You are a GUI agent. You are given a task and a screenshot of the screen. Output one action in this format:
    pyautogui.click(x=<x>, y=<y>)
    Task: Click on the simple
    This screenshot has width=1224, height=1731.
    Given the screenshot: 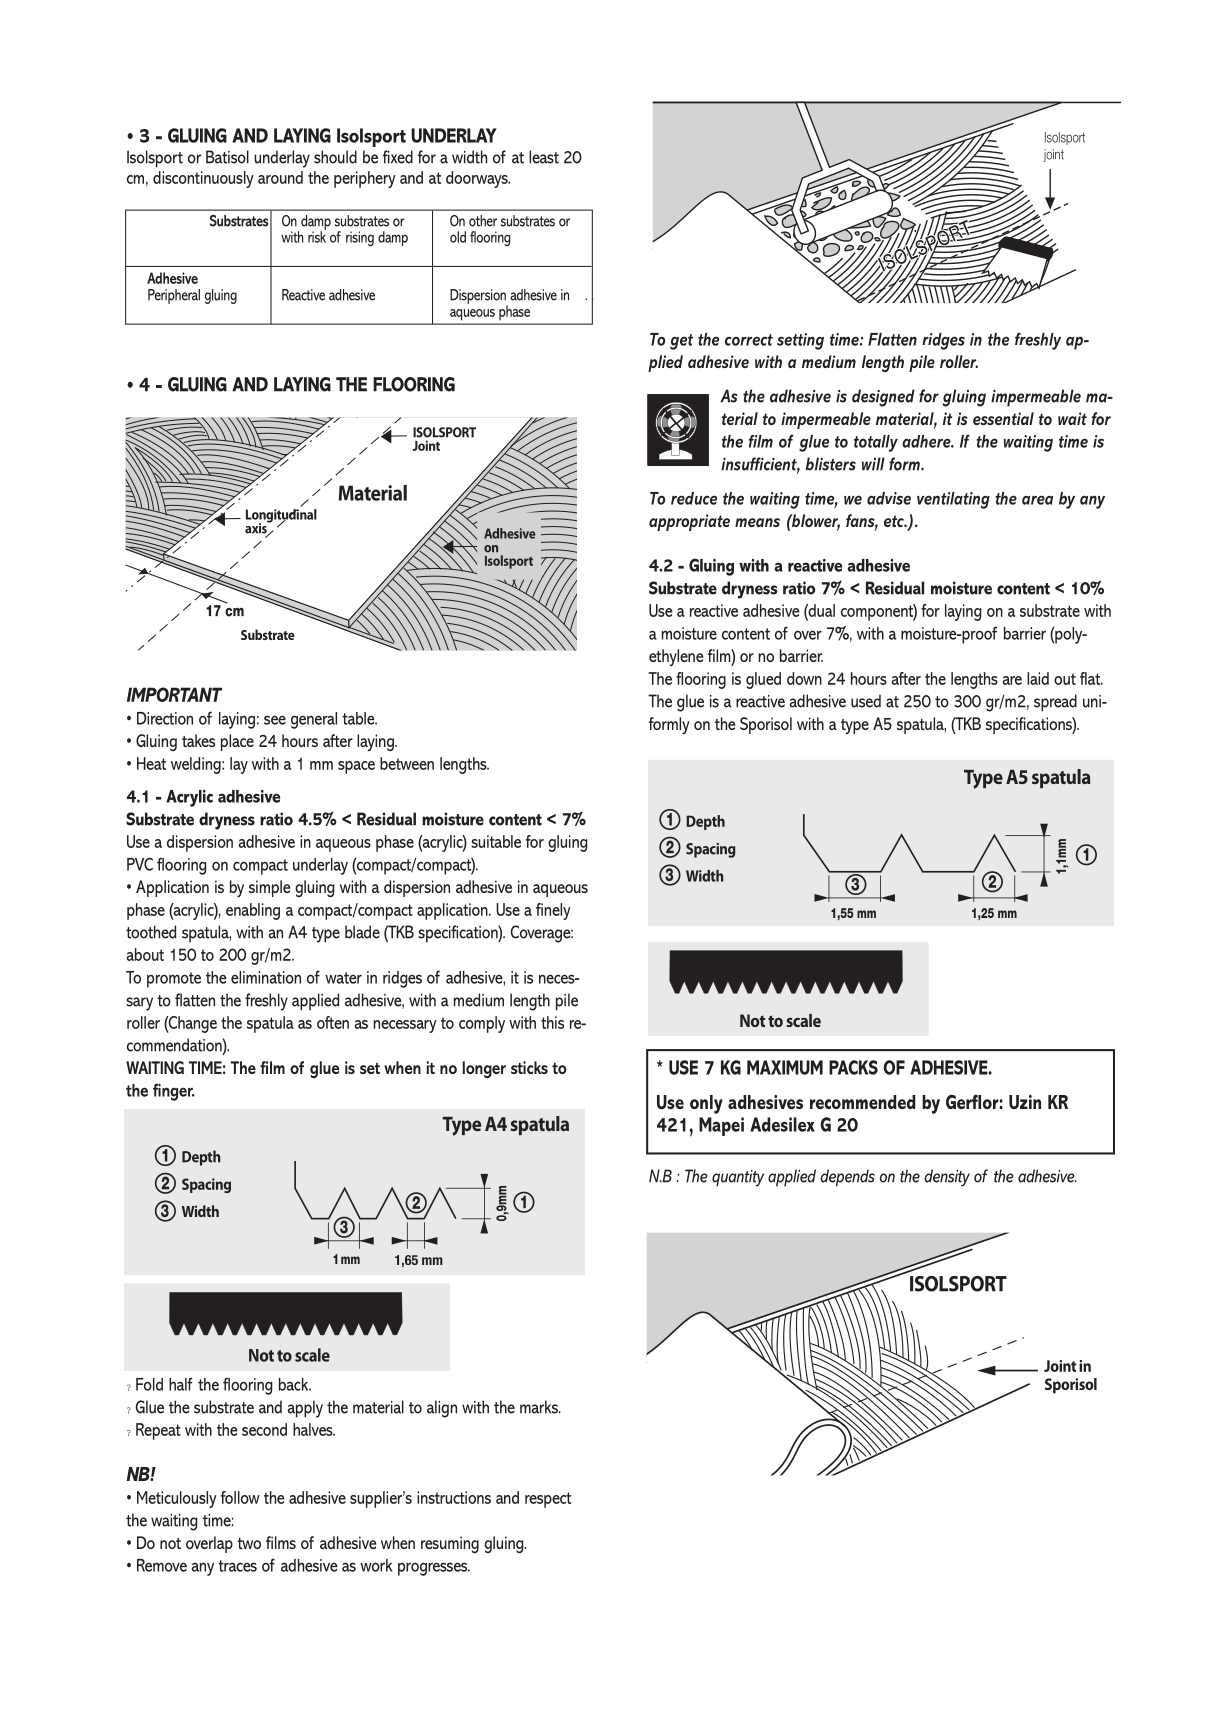 What is the action you would take?
    pyautogui.click(x=270, y=888)
